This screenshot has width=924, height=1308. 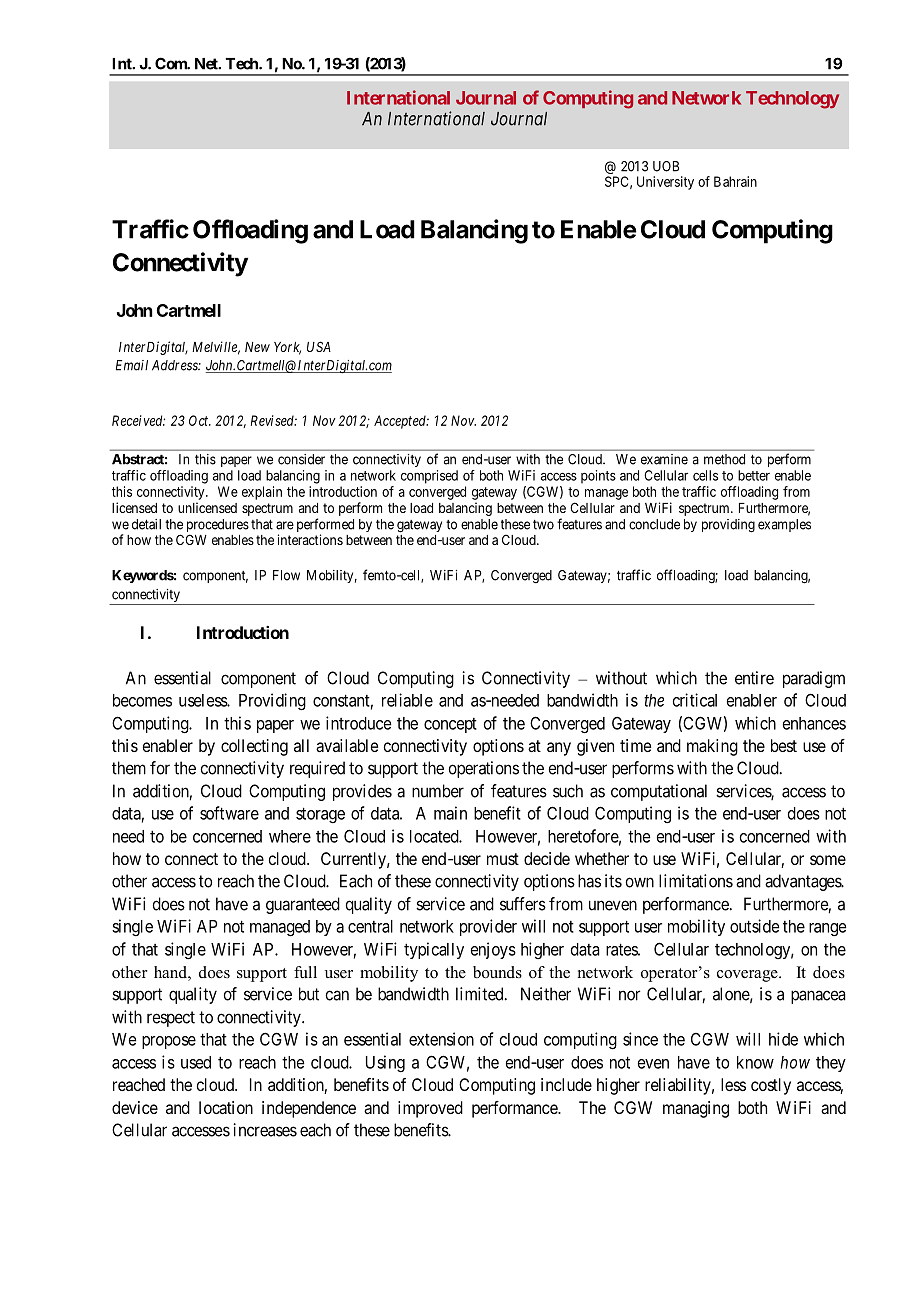 What do you see at coordinates (226, 1107) in the screenshot?
I see `location` at bounding box center [226, 1107].
